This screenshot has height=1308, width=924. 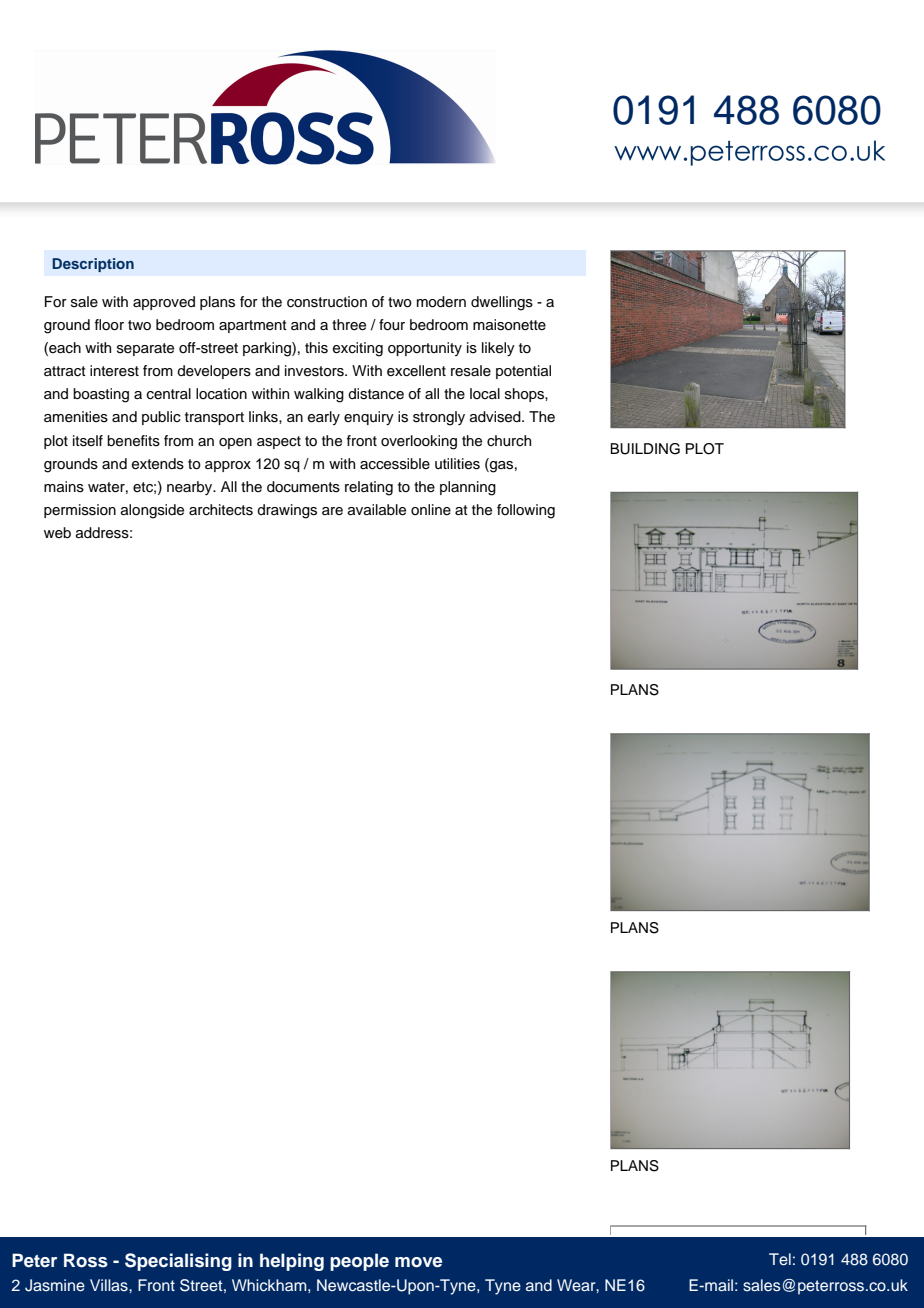 What do you see at coordinates (441, 302) in the screenshot?
I see `modern` at bounding box center [441, 302].
